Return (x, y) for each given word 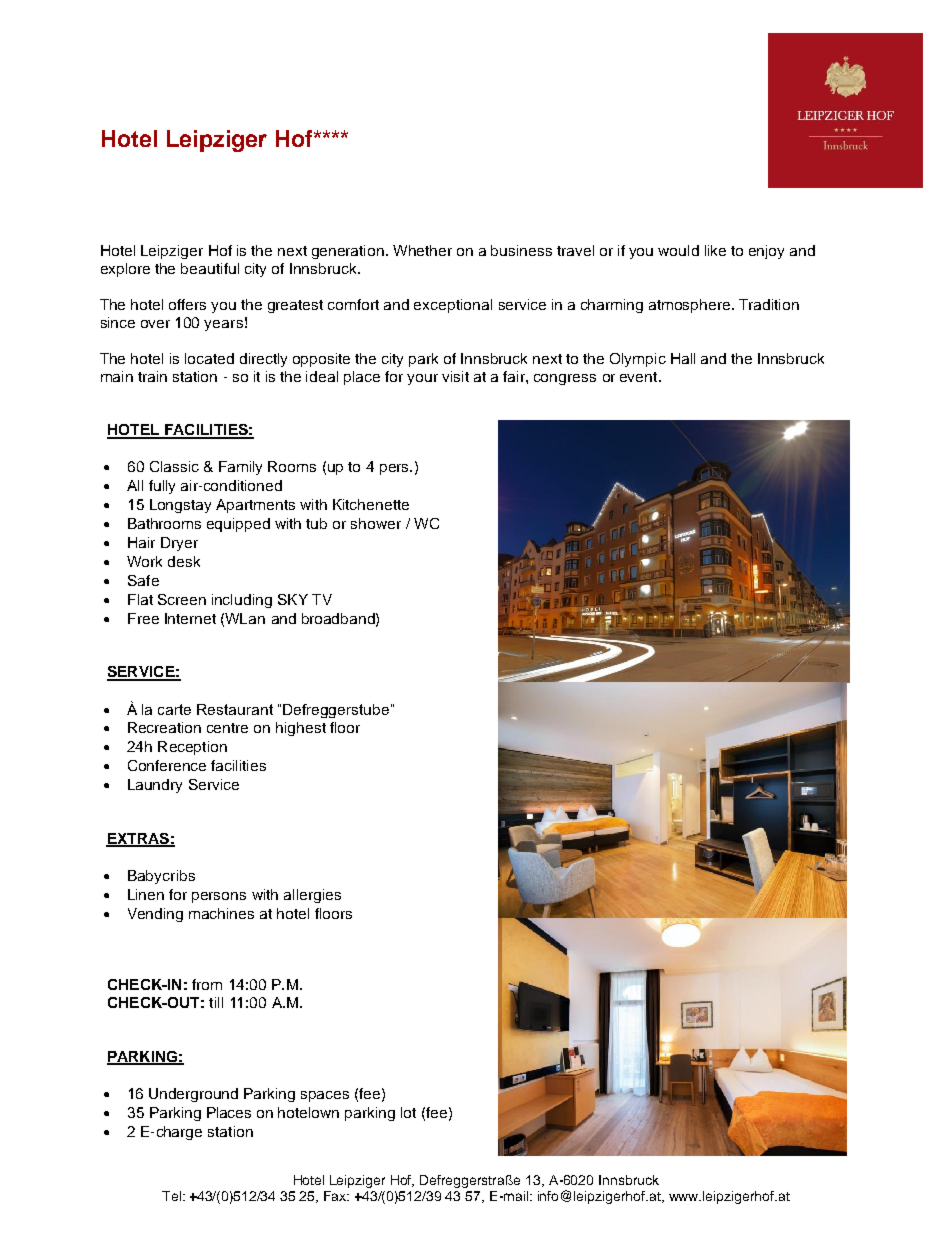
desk (184, 561)
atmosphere (691, 306)
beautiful (210, 268)
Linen (146, 894)
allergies (312, 896)
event (640, 377)
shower (376, 523)
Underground (193, 1095)
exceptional (453, 306)
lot (408, 1112)
